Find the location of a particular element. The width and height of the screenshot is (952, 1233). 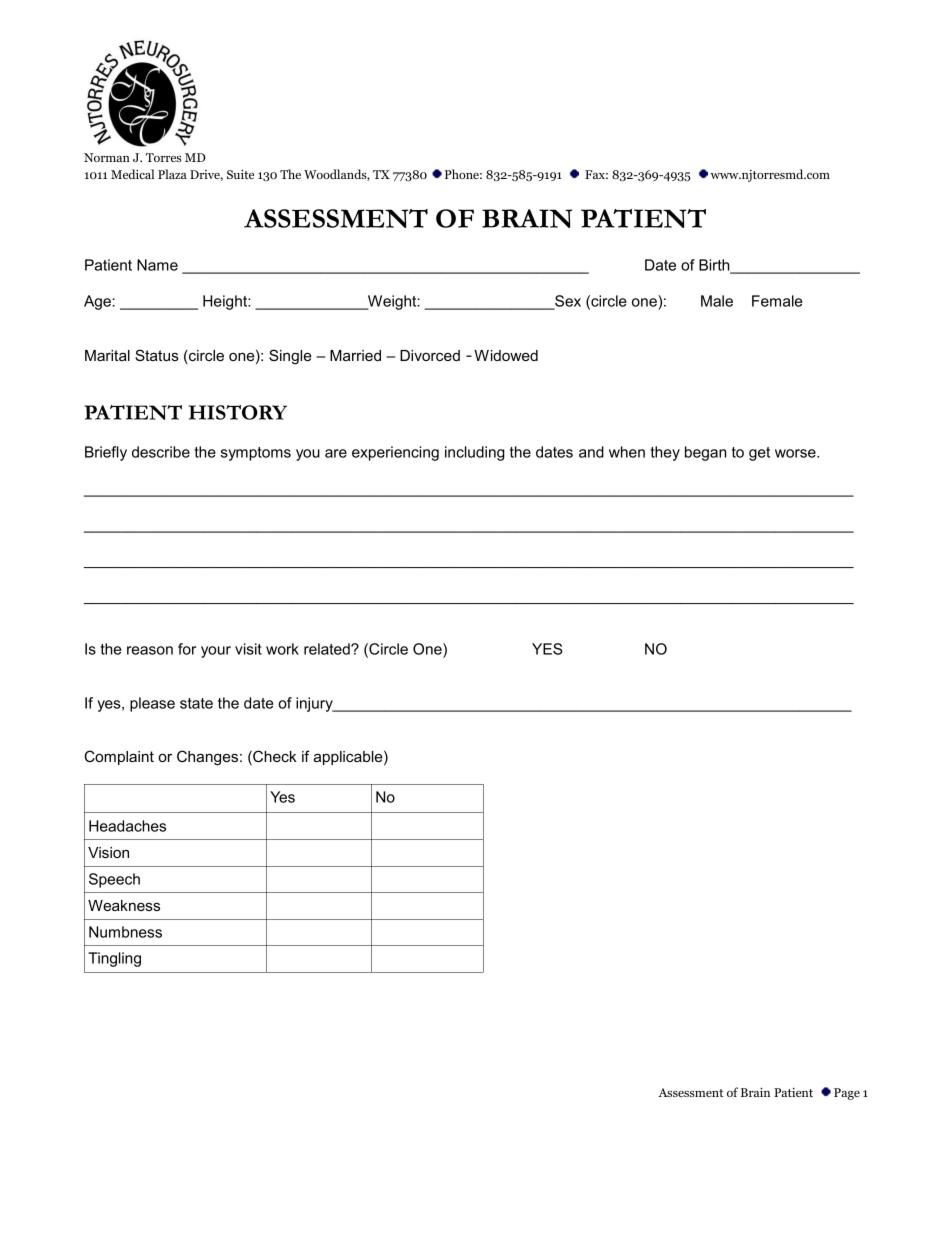

Tingling is located at coordinates (114, 959).
